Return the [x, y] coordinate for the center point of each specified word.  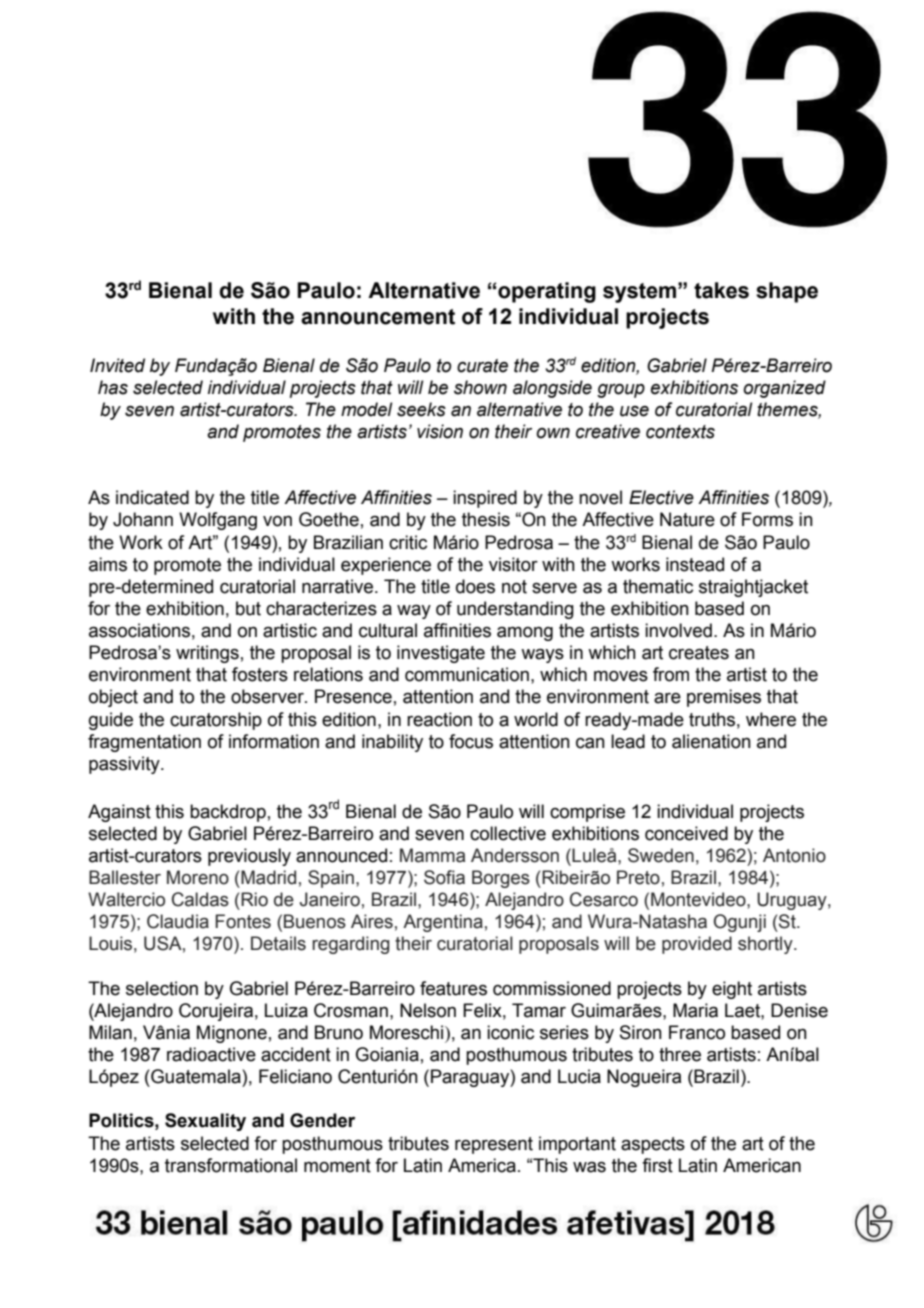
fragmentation [144, 743]
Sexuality [205, 1122]
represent [494, 1145]
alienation [711, 741]
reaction [439, 719]
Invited [117, 365]
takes [721, 290]
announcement [378, 317]
